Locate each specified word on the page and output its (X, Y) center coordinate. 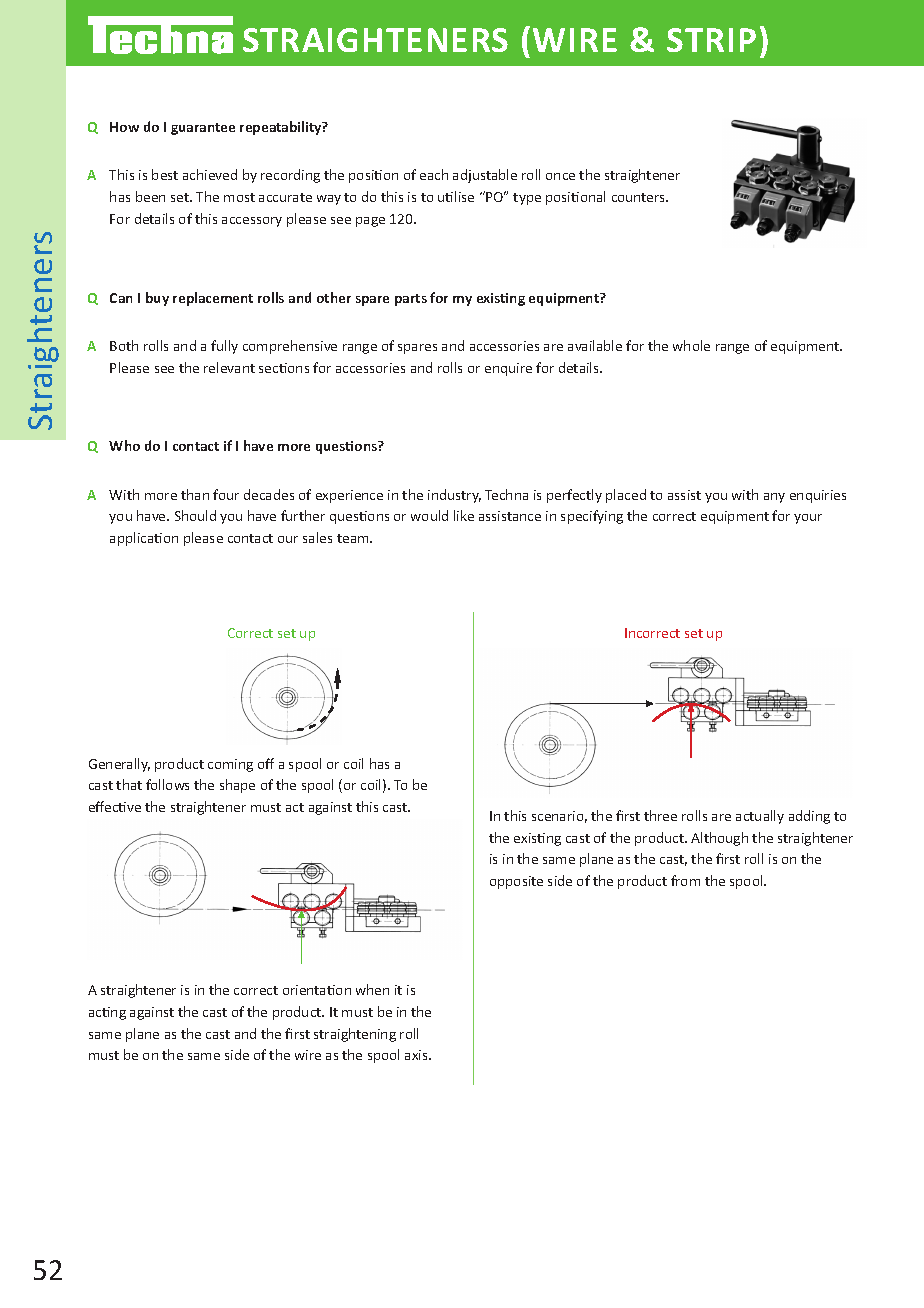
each (434, 174)
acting (107, 1013)
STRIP (711, 40)
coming (230, 765)
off (266, 763)
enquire (508, 369)
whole (691, 345)
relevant (229, 367)
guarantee (203, 129)
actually (760, 817)
